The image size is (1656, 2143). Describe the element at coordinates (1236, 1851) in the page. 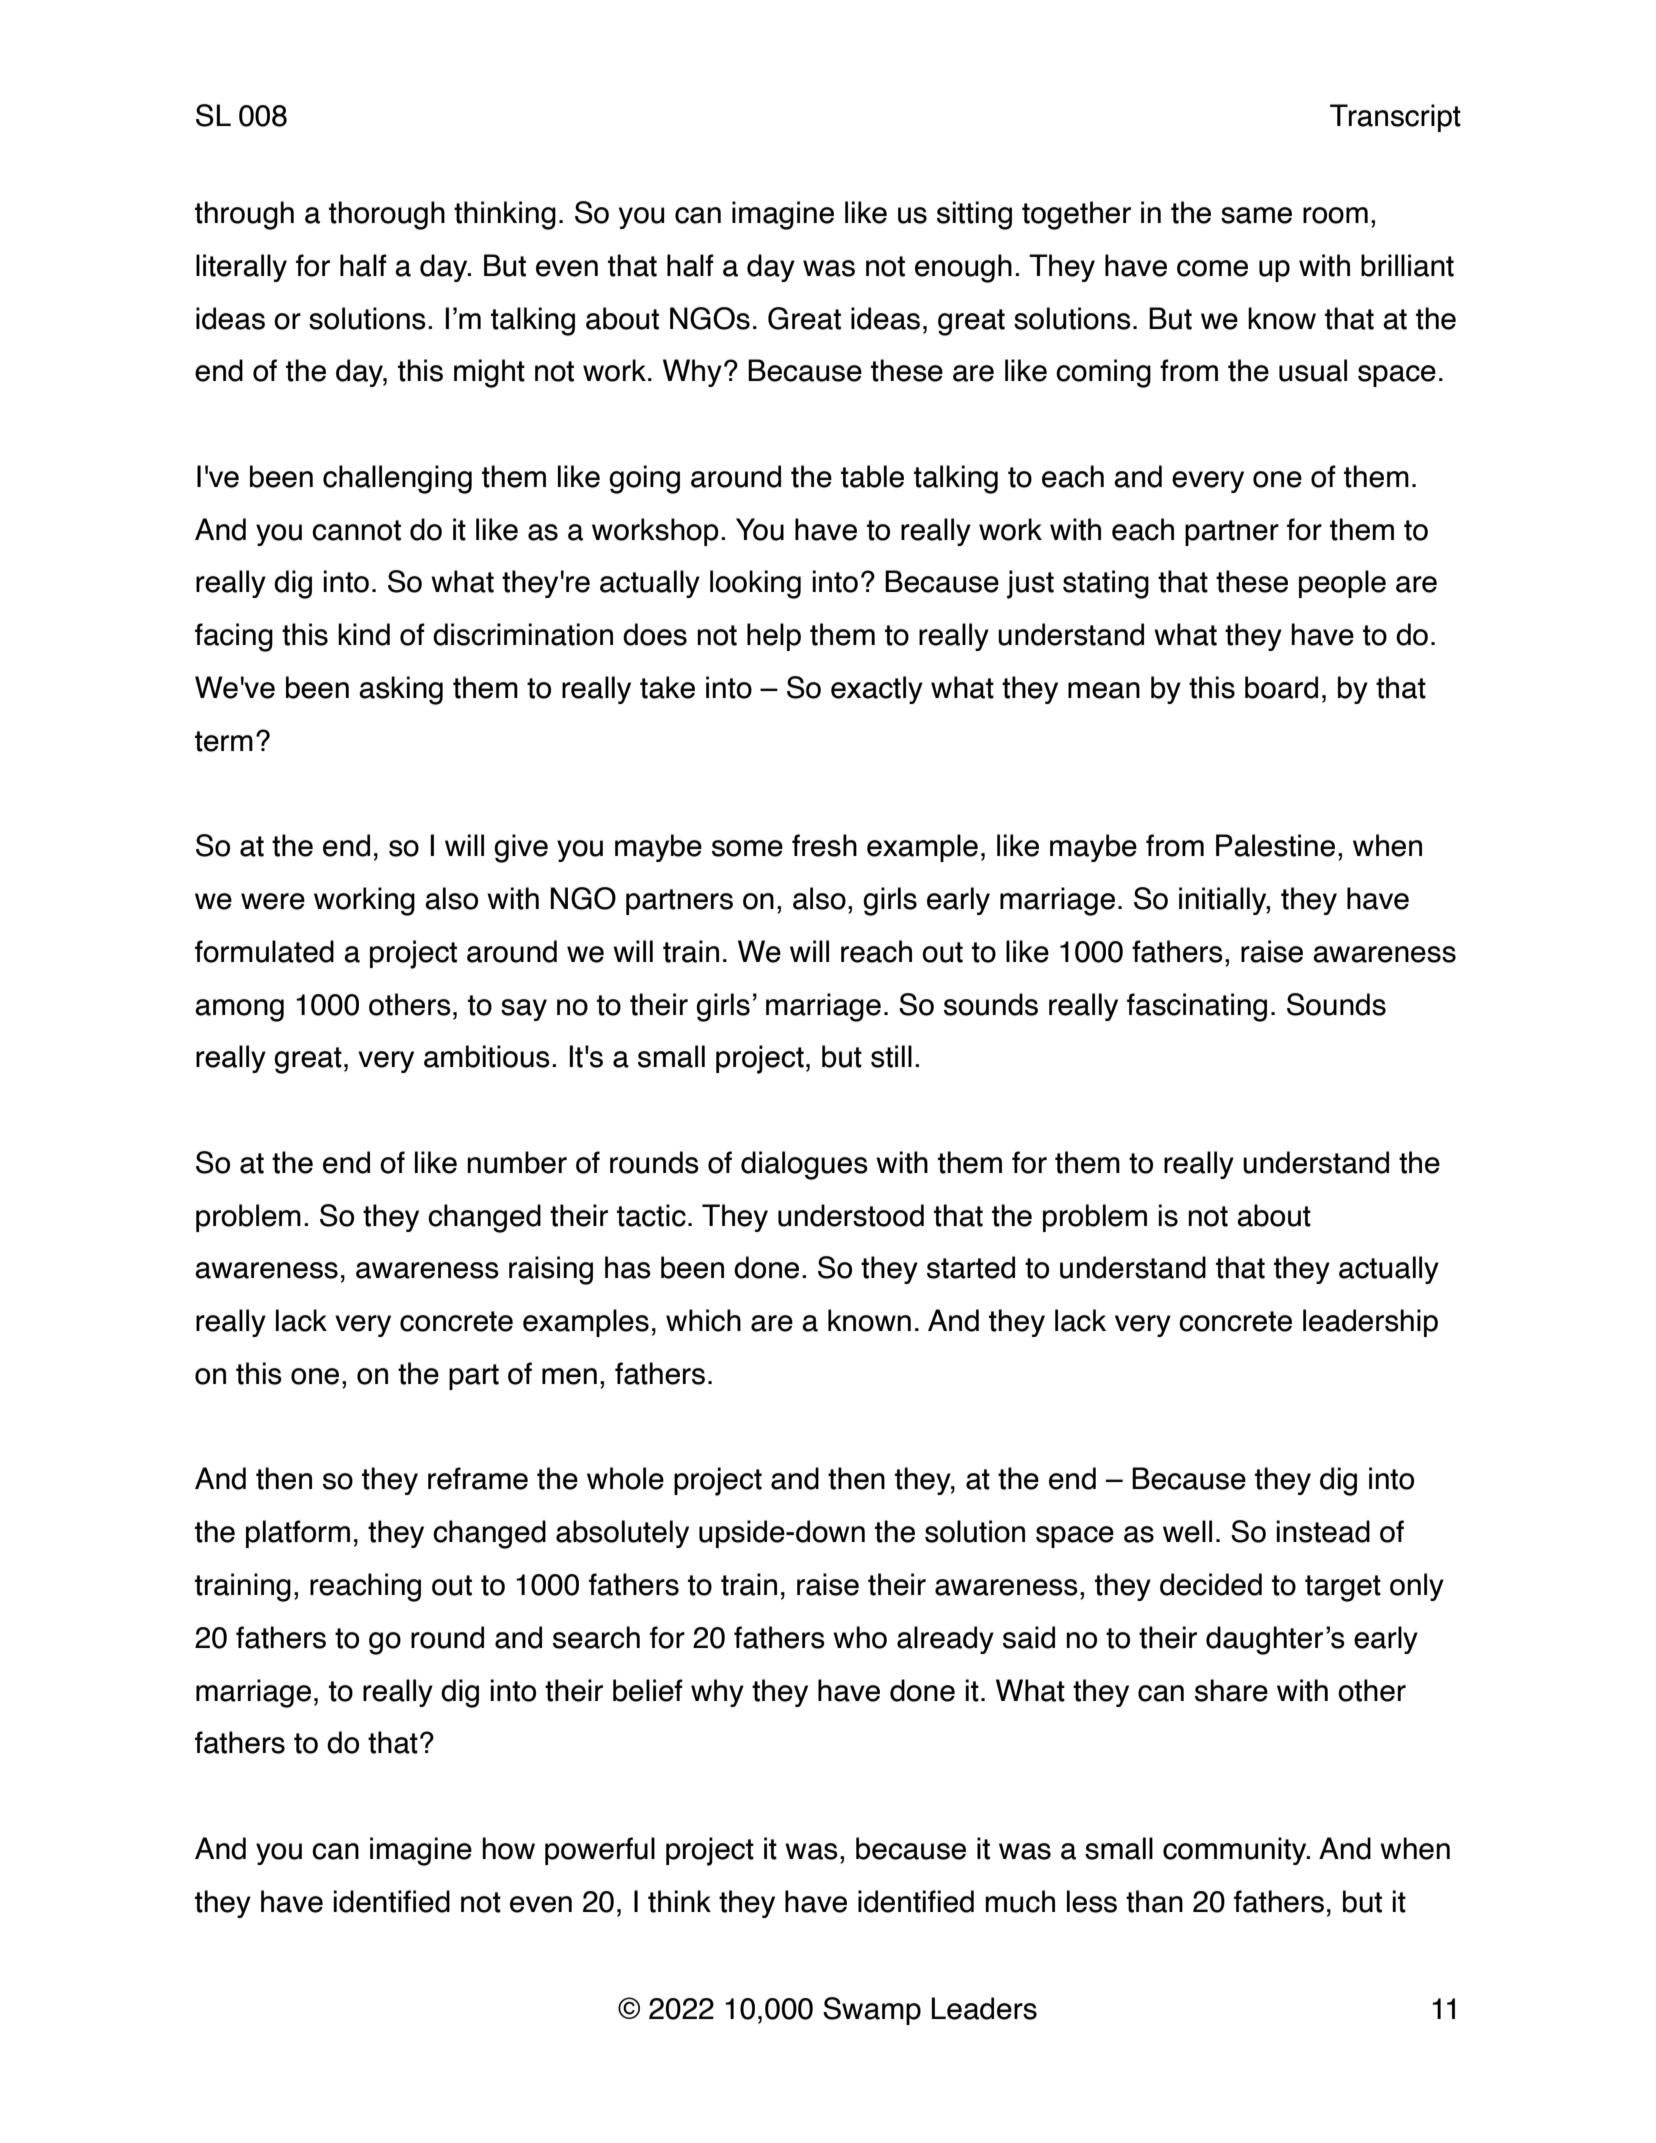

I see `community` at that location.
